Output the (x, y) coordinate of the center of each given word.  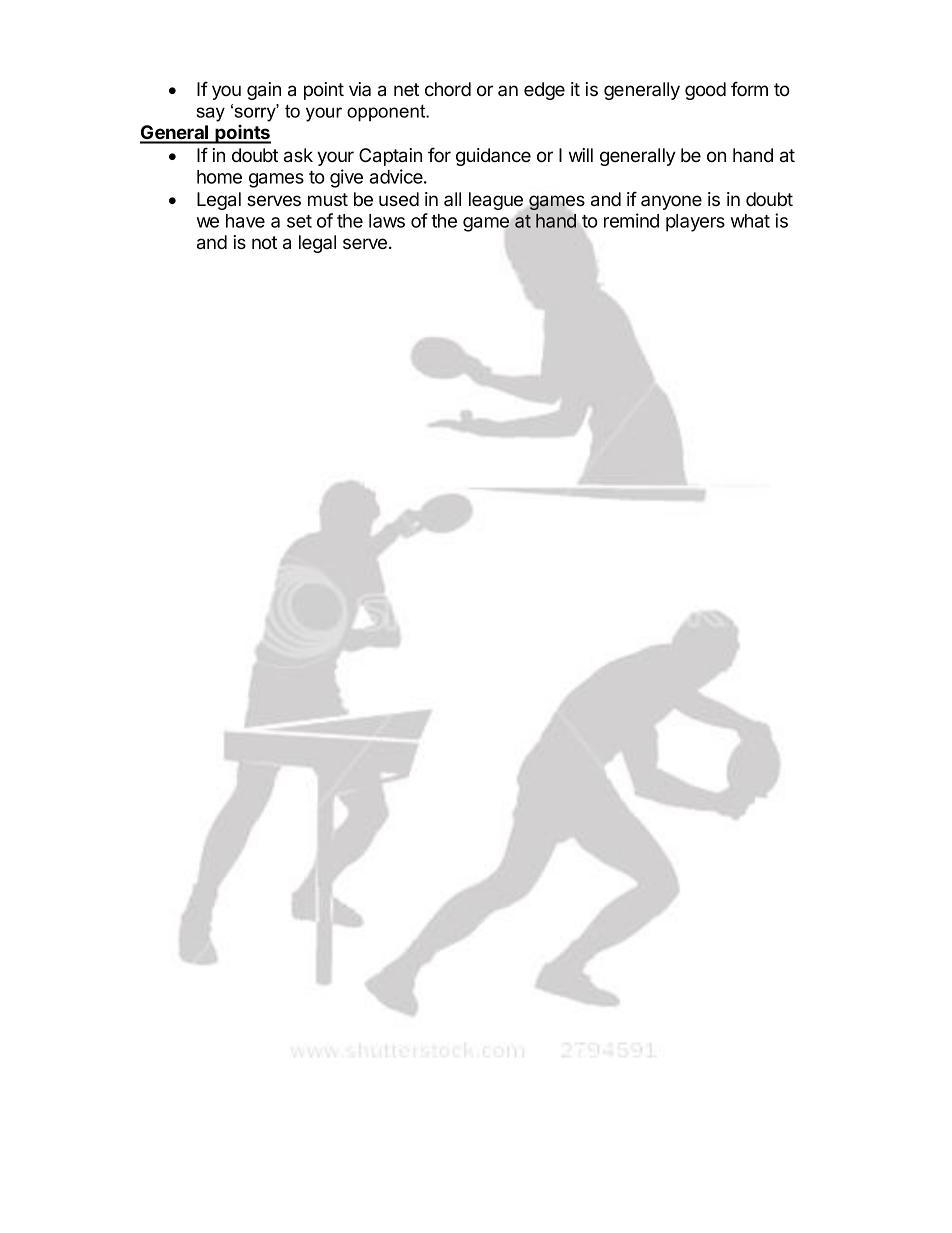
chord (448, 89)
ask (298, 155)
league (496, 201)
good (705, 91)
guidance (493, 157)
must (328, 199)
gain (264, 91)
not (264, 243)
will (581, 155)
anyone (671, 202)
